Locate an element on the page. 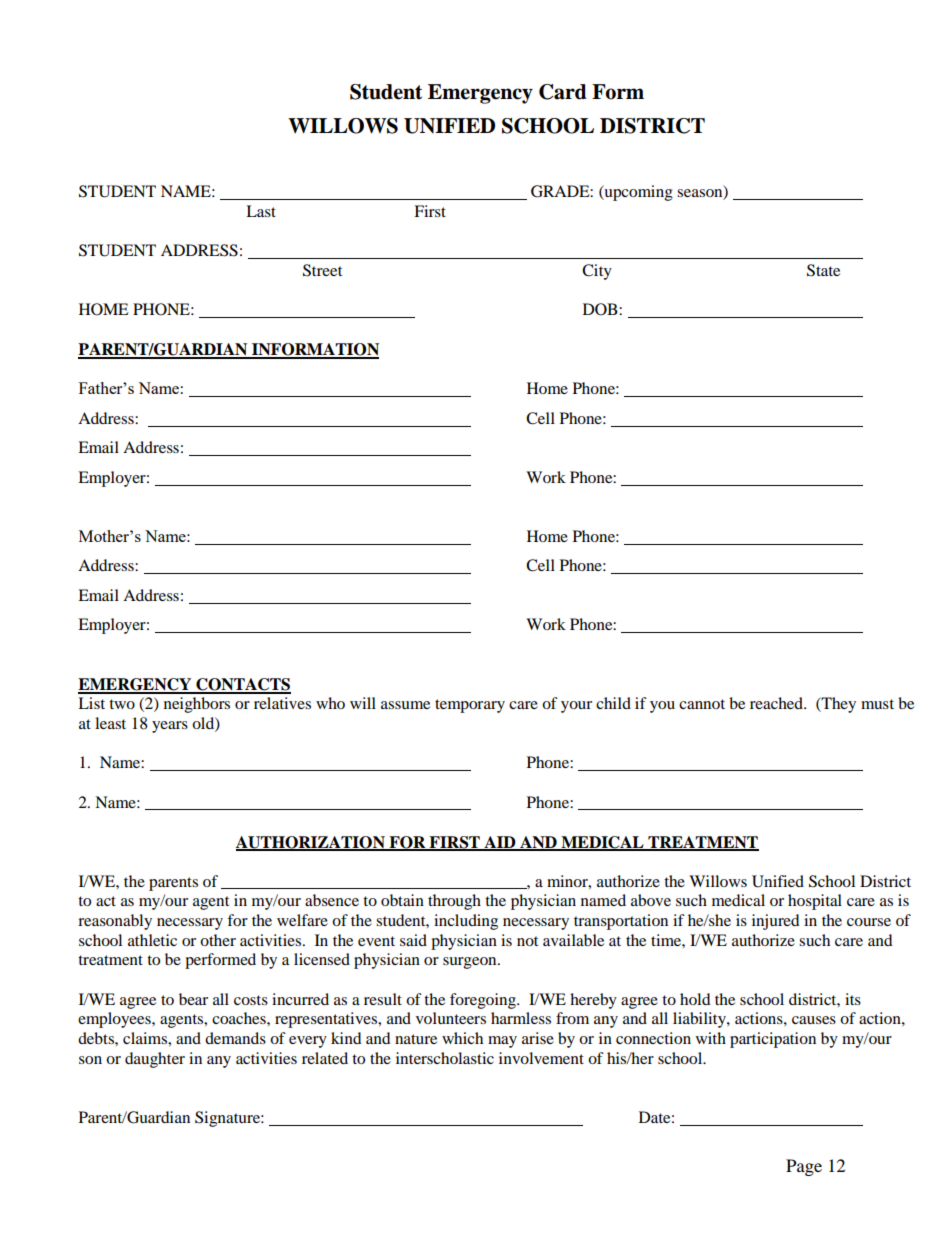 The image size is (952, 1233). daughter is located at coordinates (155, 1060).
